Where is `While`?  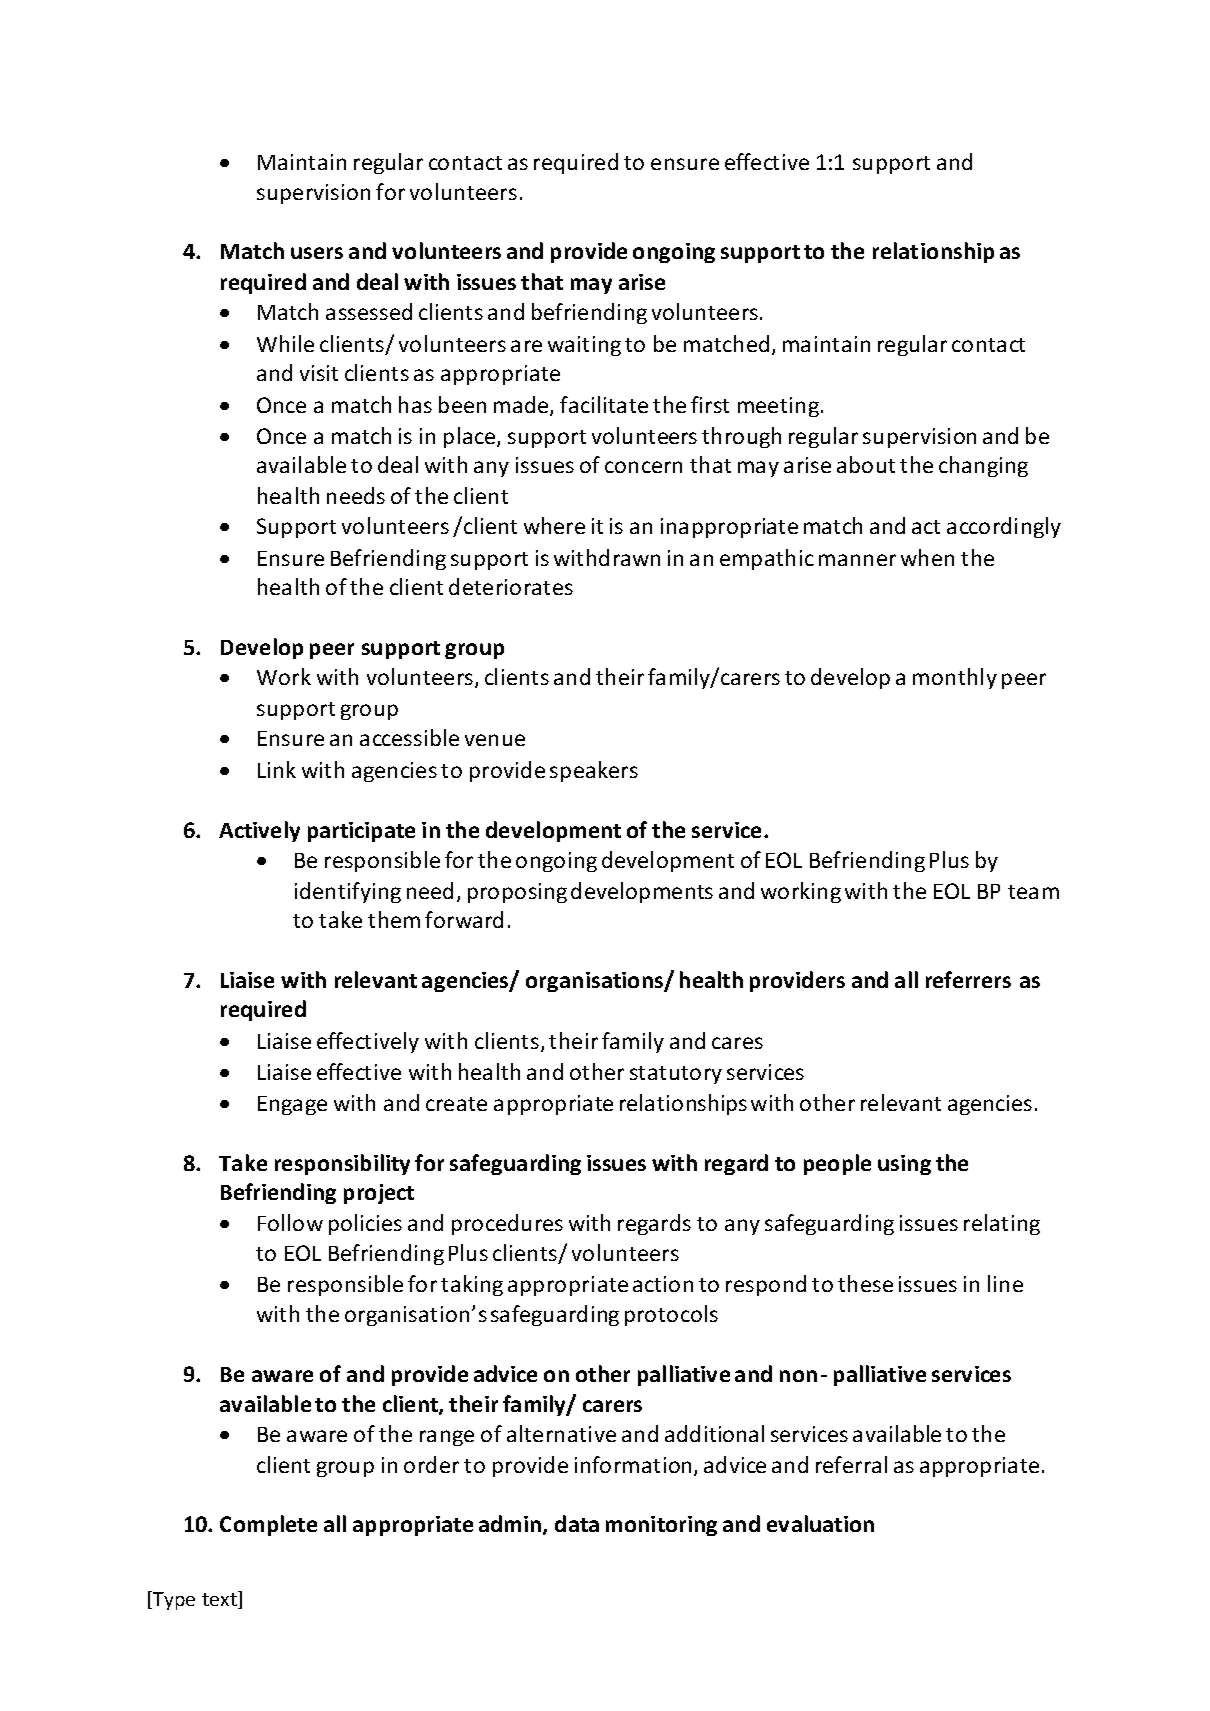 While is located at coordinates (285, 343).
